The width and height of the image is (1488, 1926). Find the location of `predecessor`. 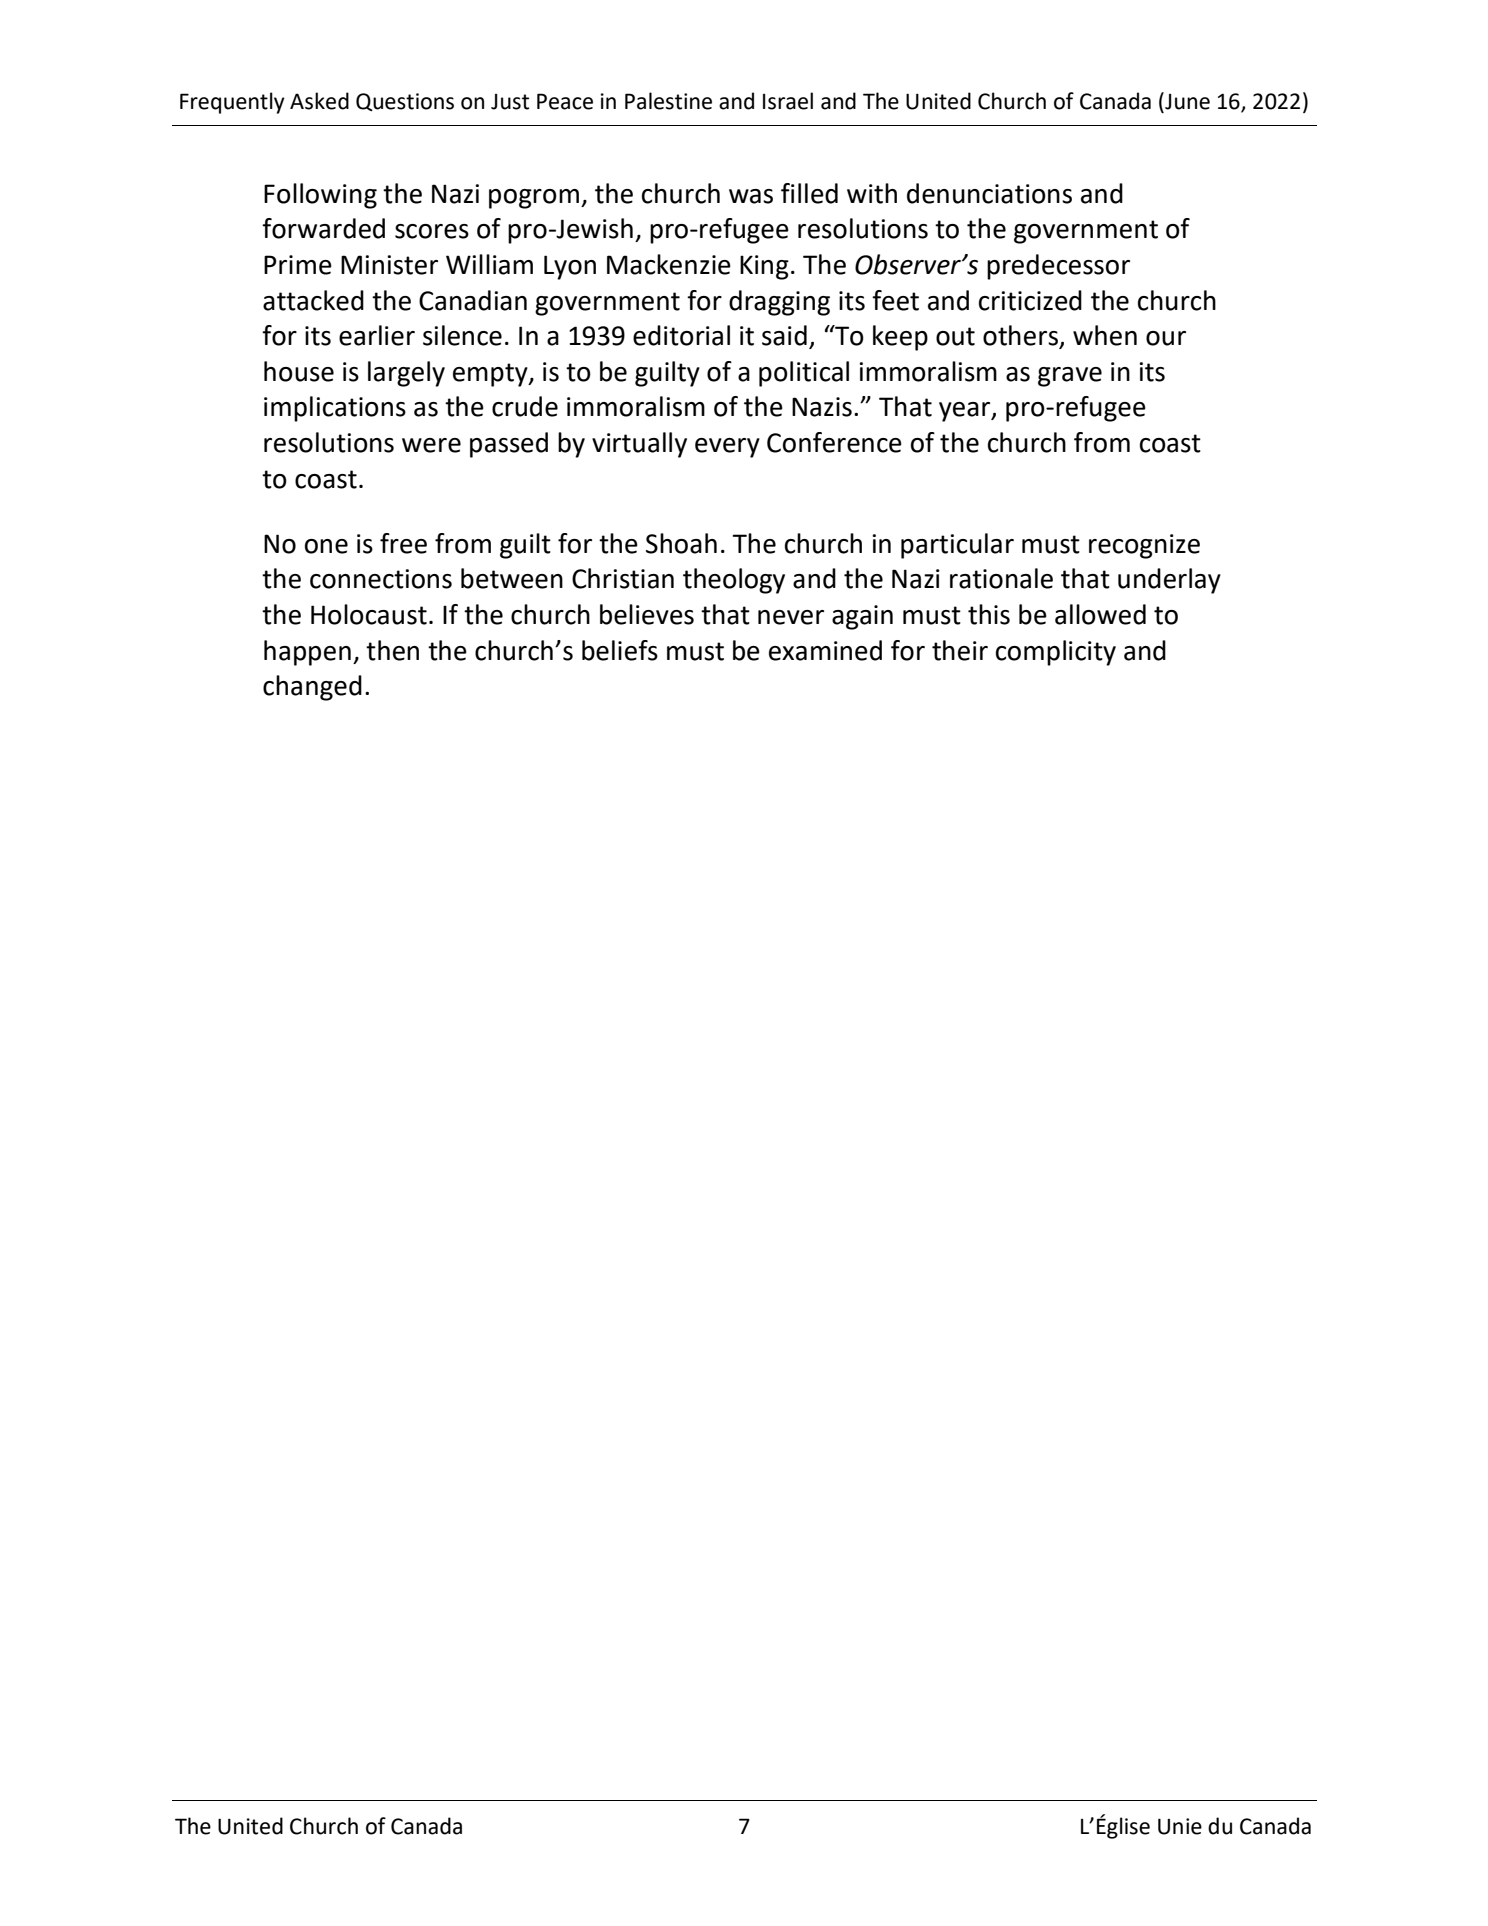

predecessor is located at coordinates (1058, 267).
